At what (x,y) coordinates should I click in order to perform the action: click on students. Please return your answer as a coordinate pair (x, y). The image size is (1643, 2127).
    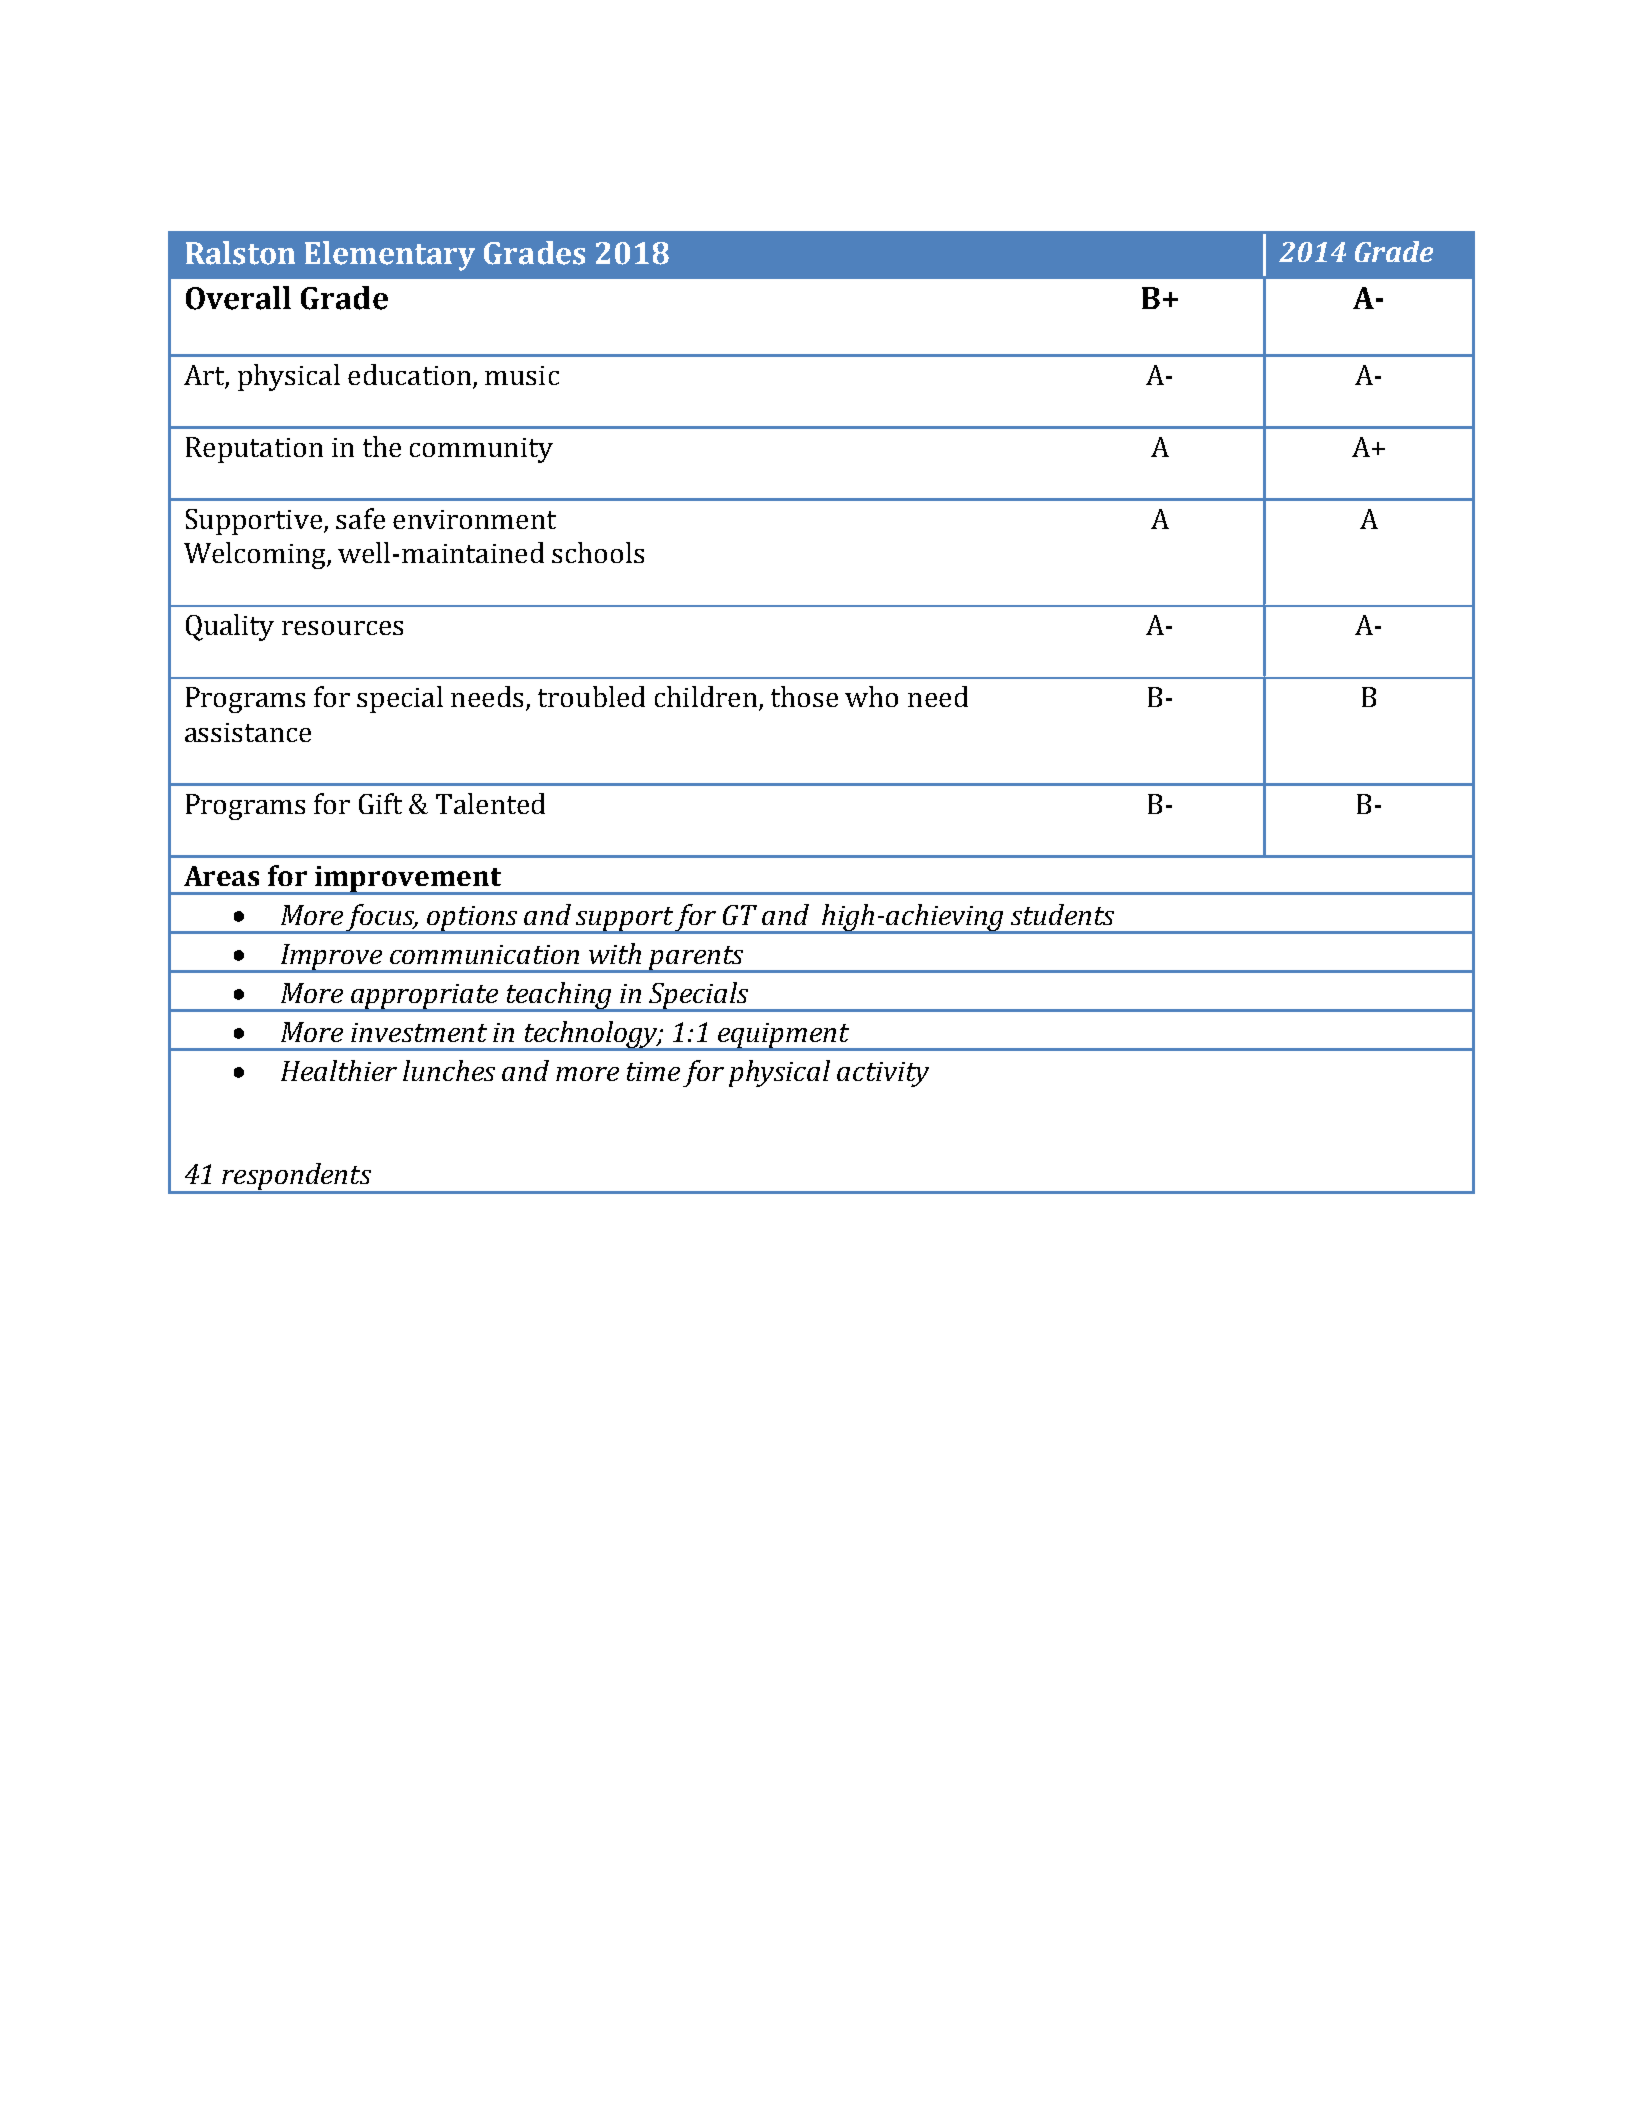
    Looking at the image, I should click on (1062, 914).
